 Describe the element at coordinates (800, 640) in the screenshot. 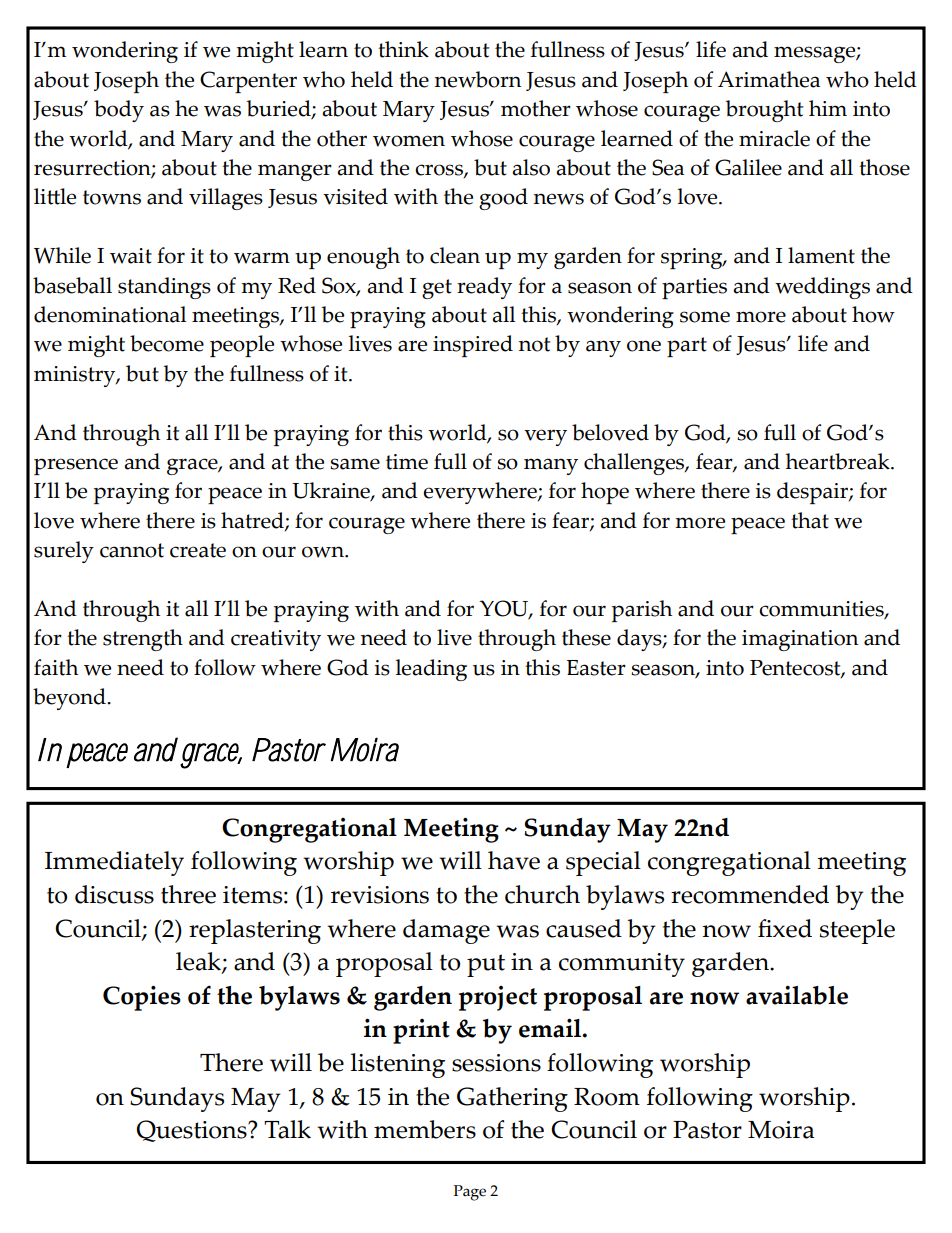

I see `imagination` at that location.
